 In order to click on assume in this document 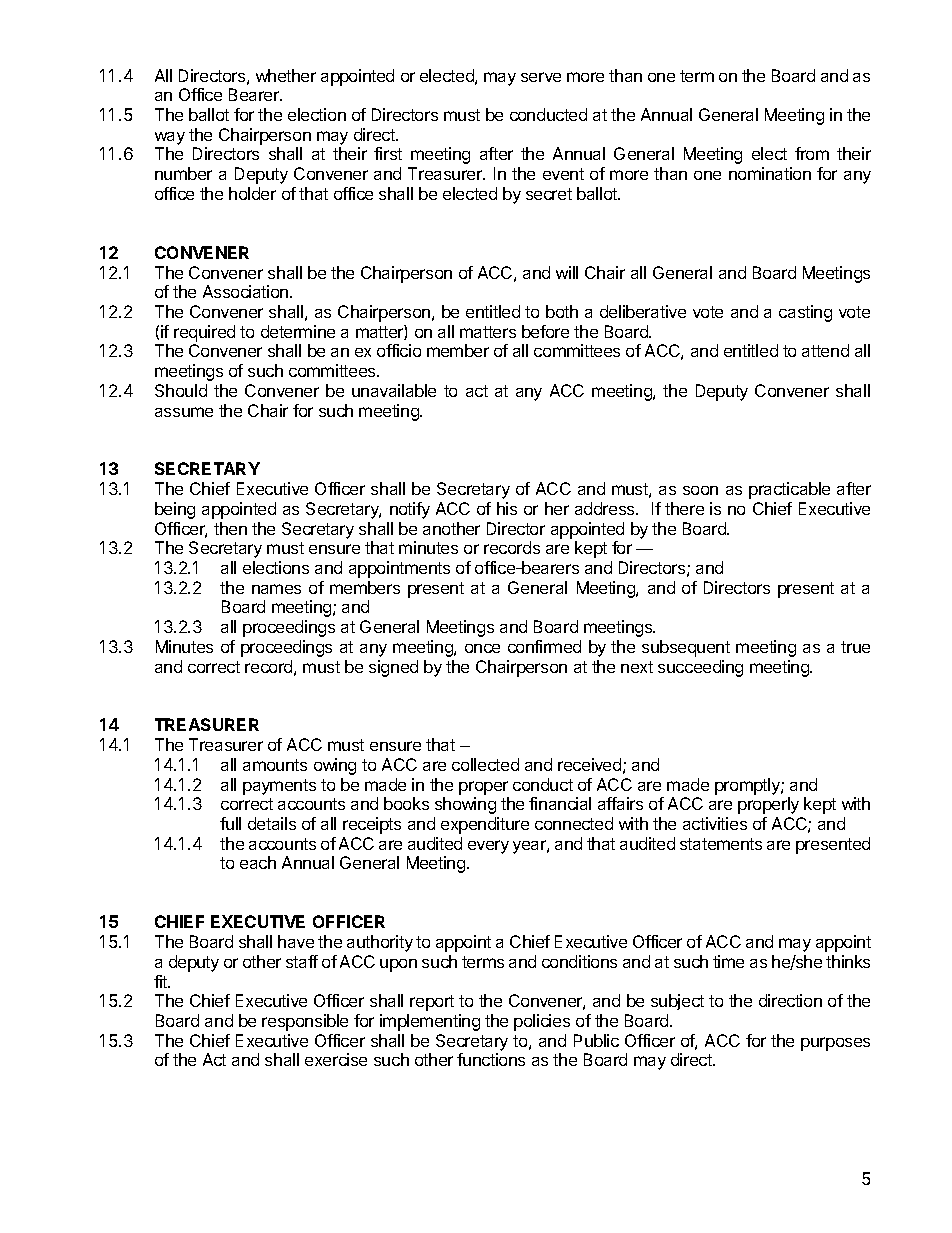, I will do `click(184, 412)`.
